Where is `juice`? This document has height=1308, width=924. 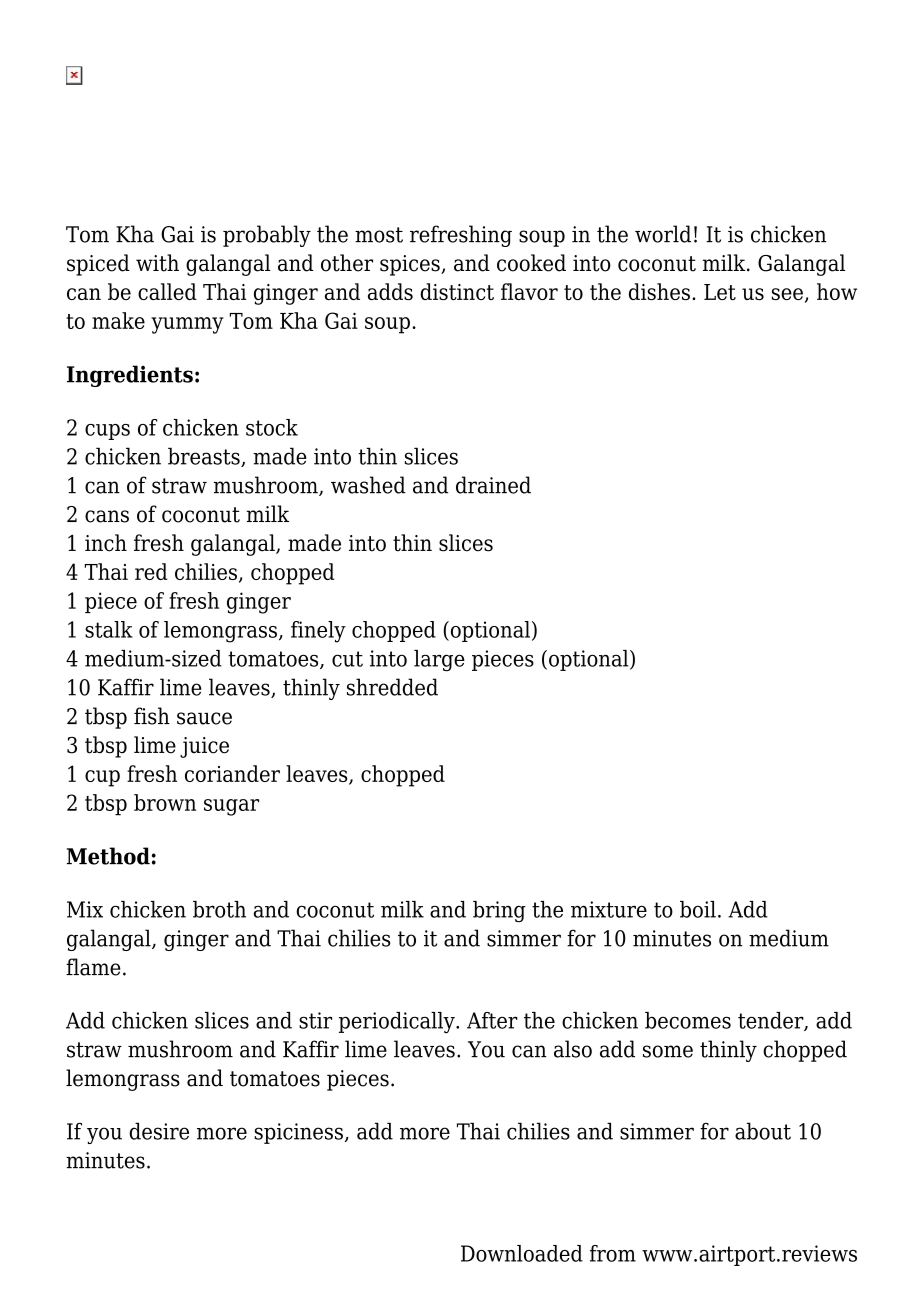
juice is located at coordinates (204, 747).
